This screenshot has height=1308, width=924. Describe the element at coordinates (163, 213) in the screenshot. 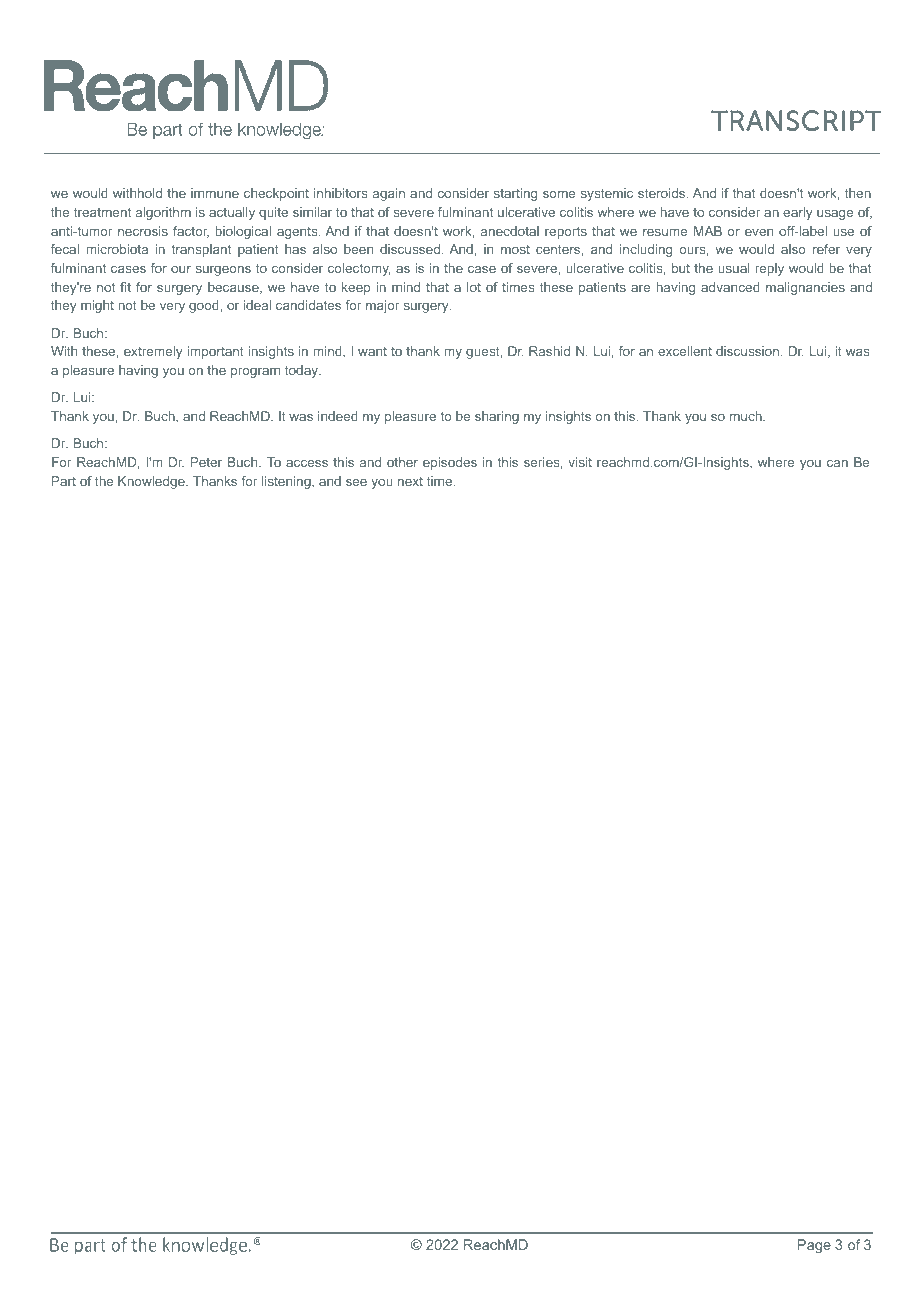

I see `algorithm` at that location.
